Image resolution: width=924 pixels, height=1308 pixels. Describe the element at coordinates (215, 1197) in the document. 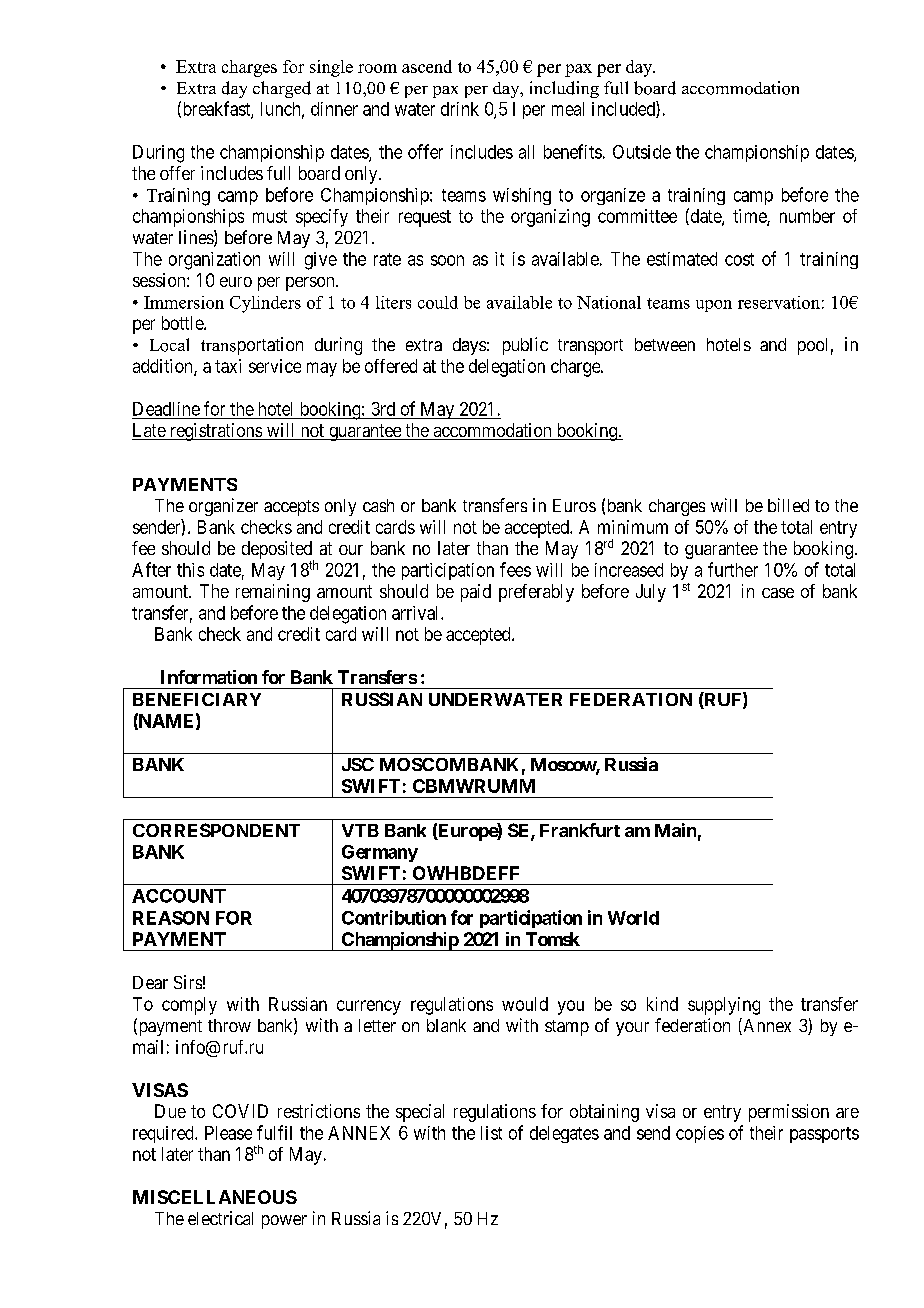

I see `MISCELLANEOUS` at that location.
